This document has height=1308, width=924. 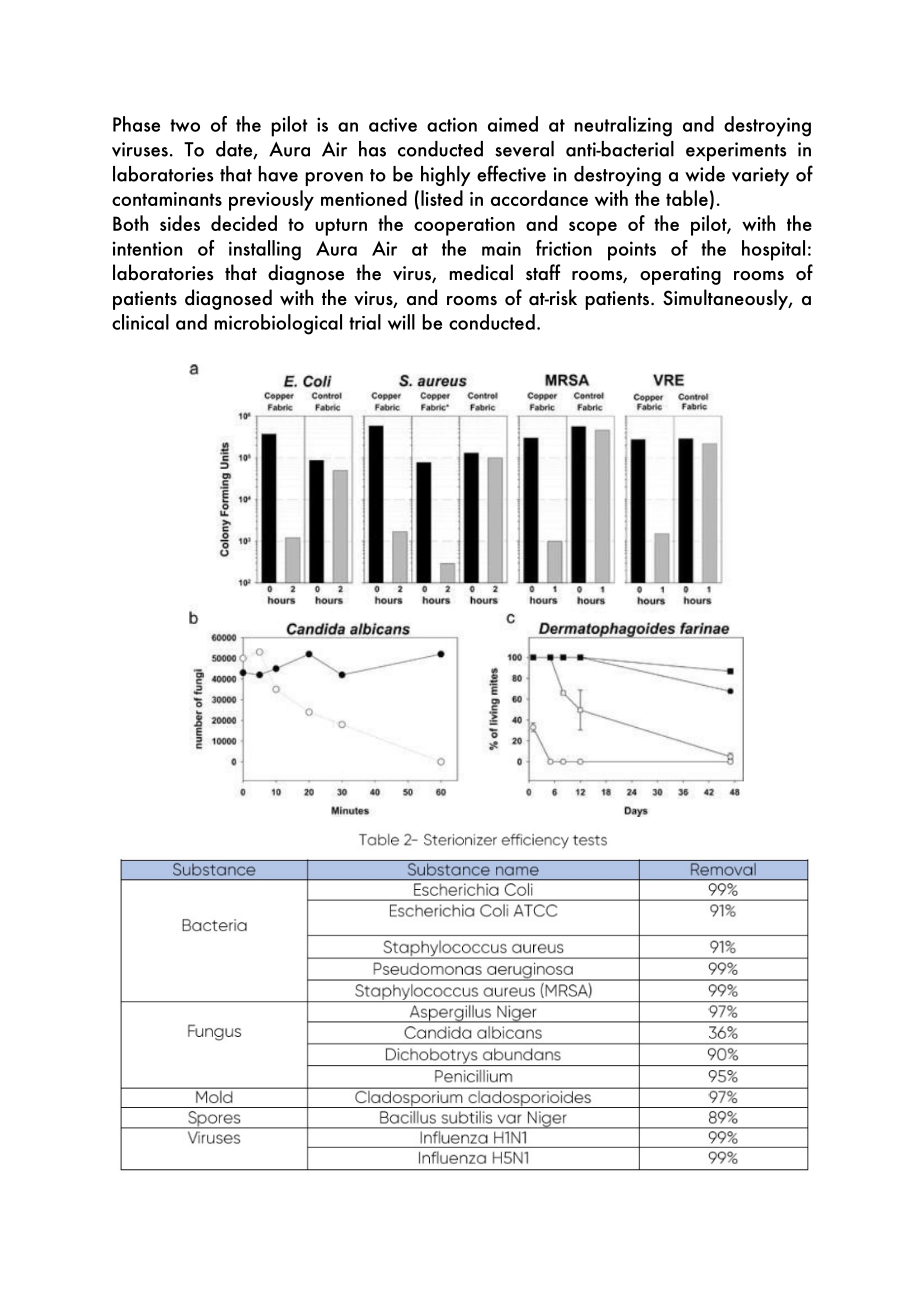 What do you see at coordinates (464, 226) in the document?
I see `cooperation` at bounding box center [464, 226].
